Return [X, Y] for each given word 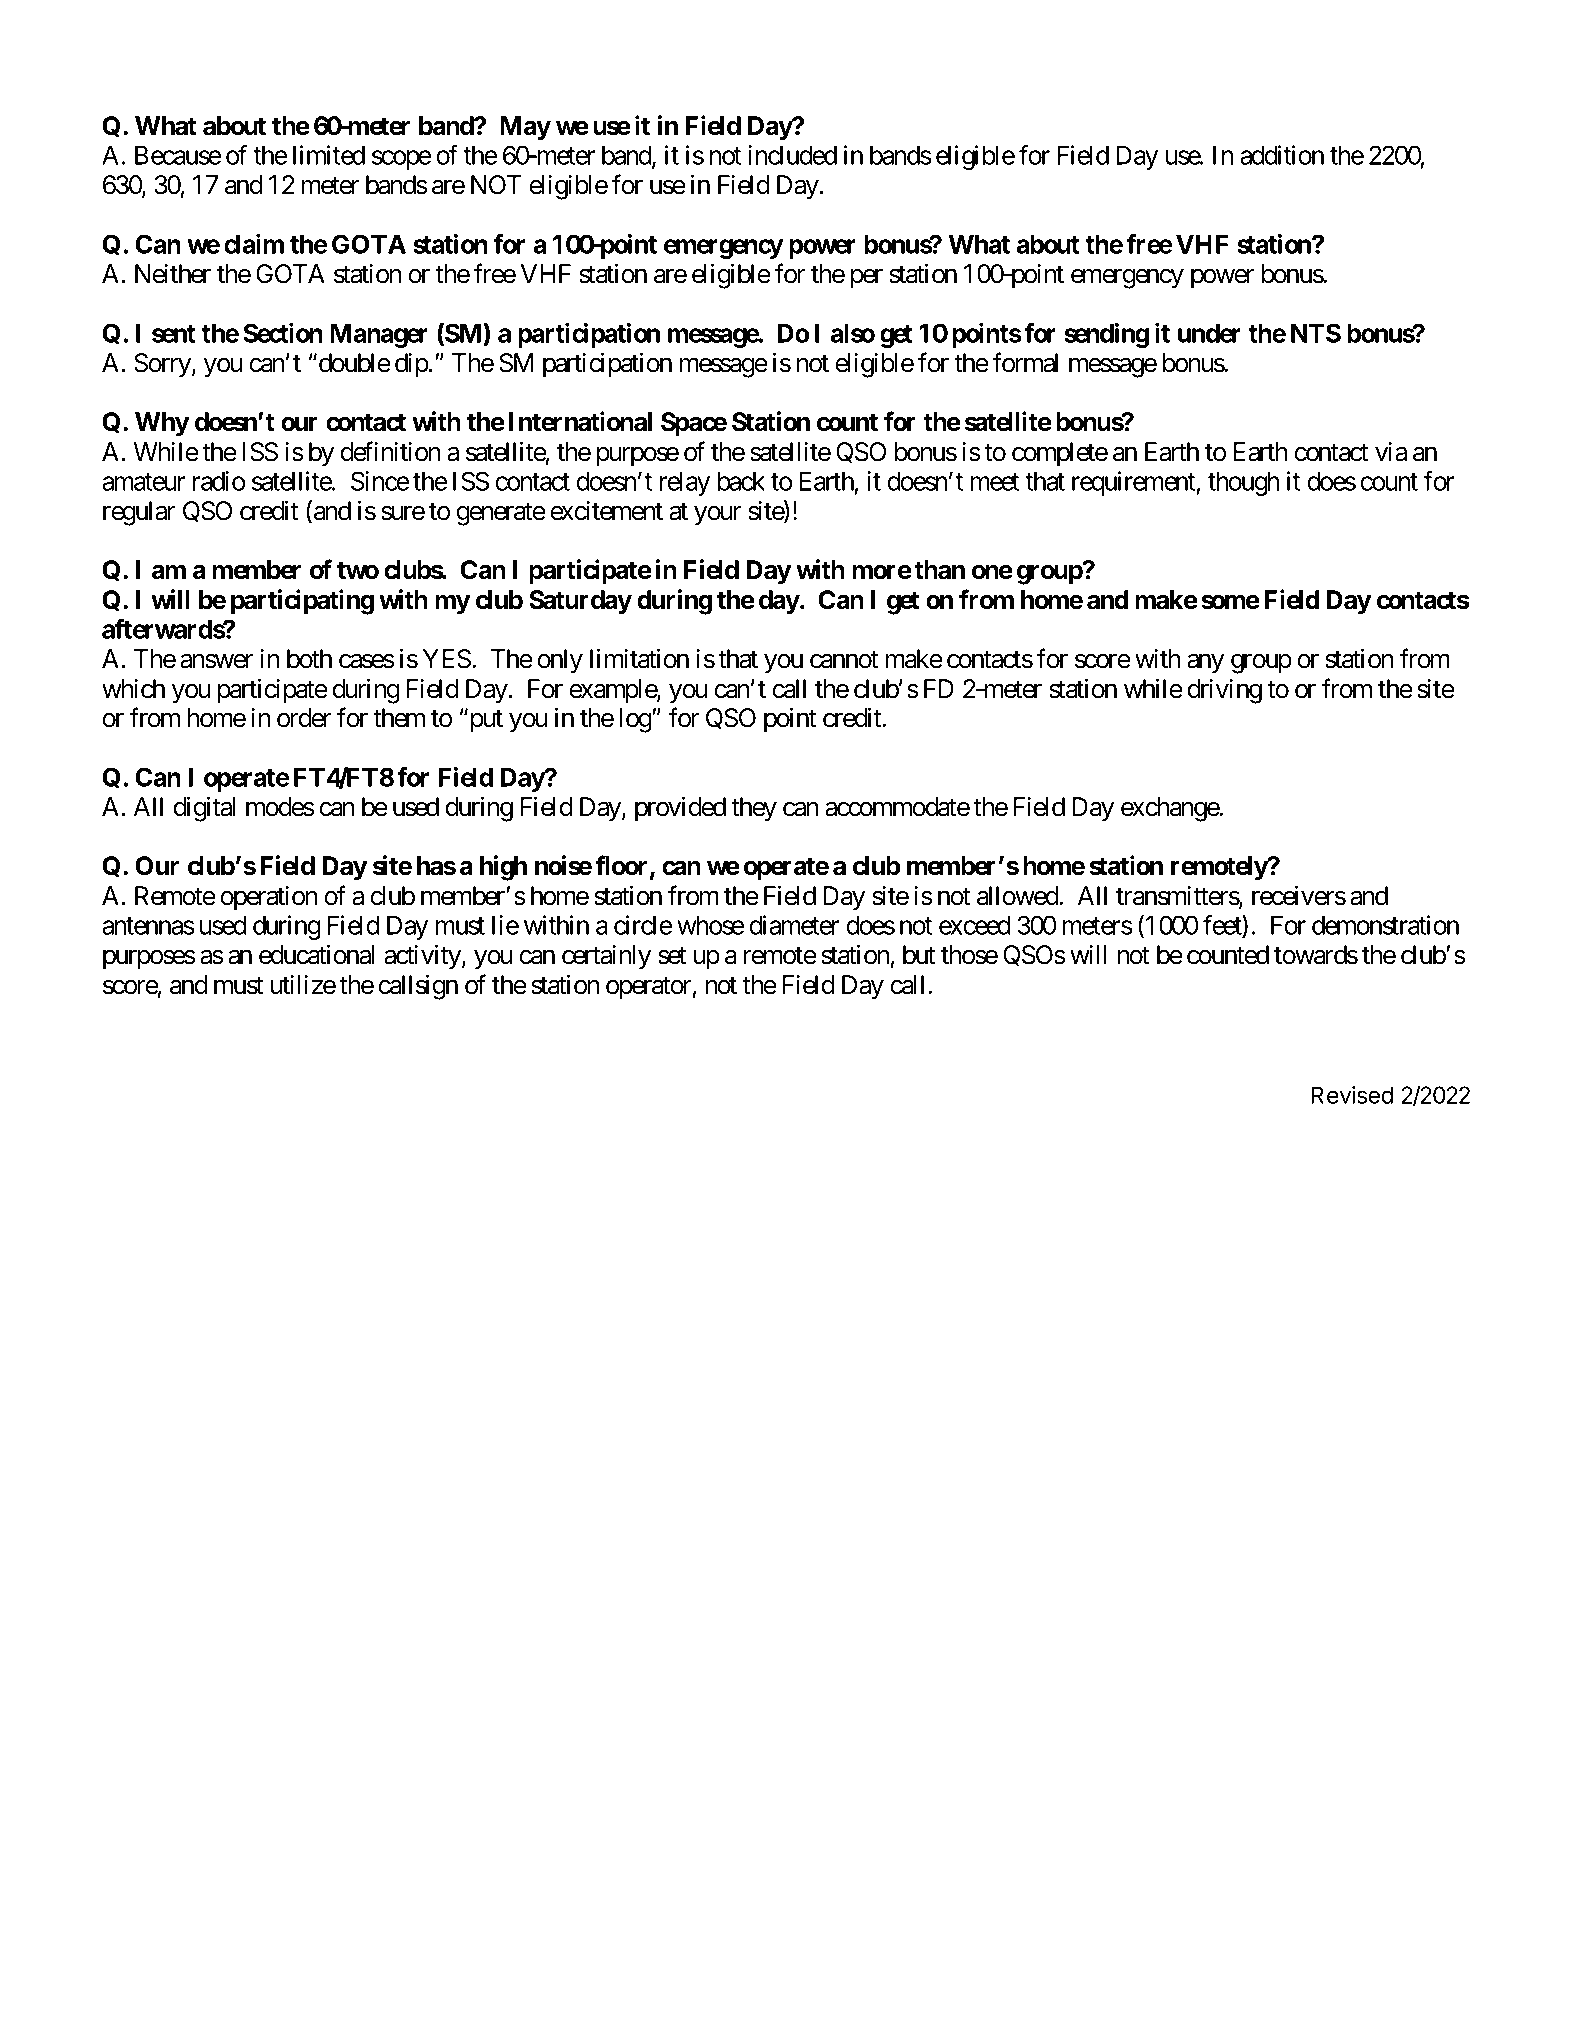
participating [302, 602]
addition [1282, 155]
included [792, 155]
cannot [844, 660]
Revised [1352, 1095]
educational [317, 954]
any [1205, 664]
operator [649, 988]
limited [329, 155]
